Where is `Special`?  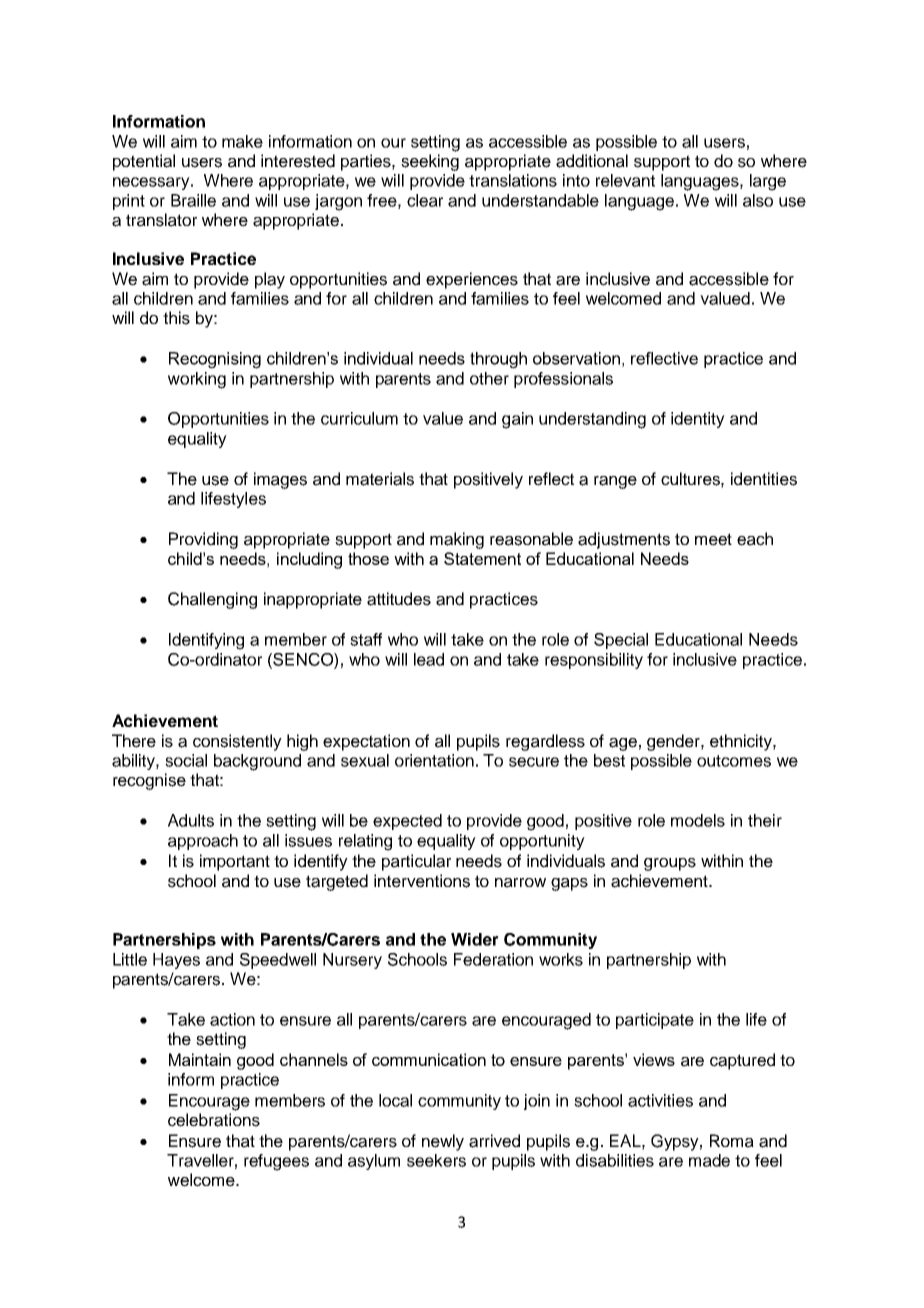 Special is located at coordinates (621, 641).
